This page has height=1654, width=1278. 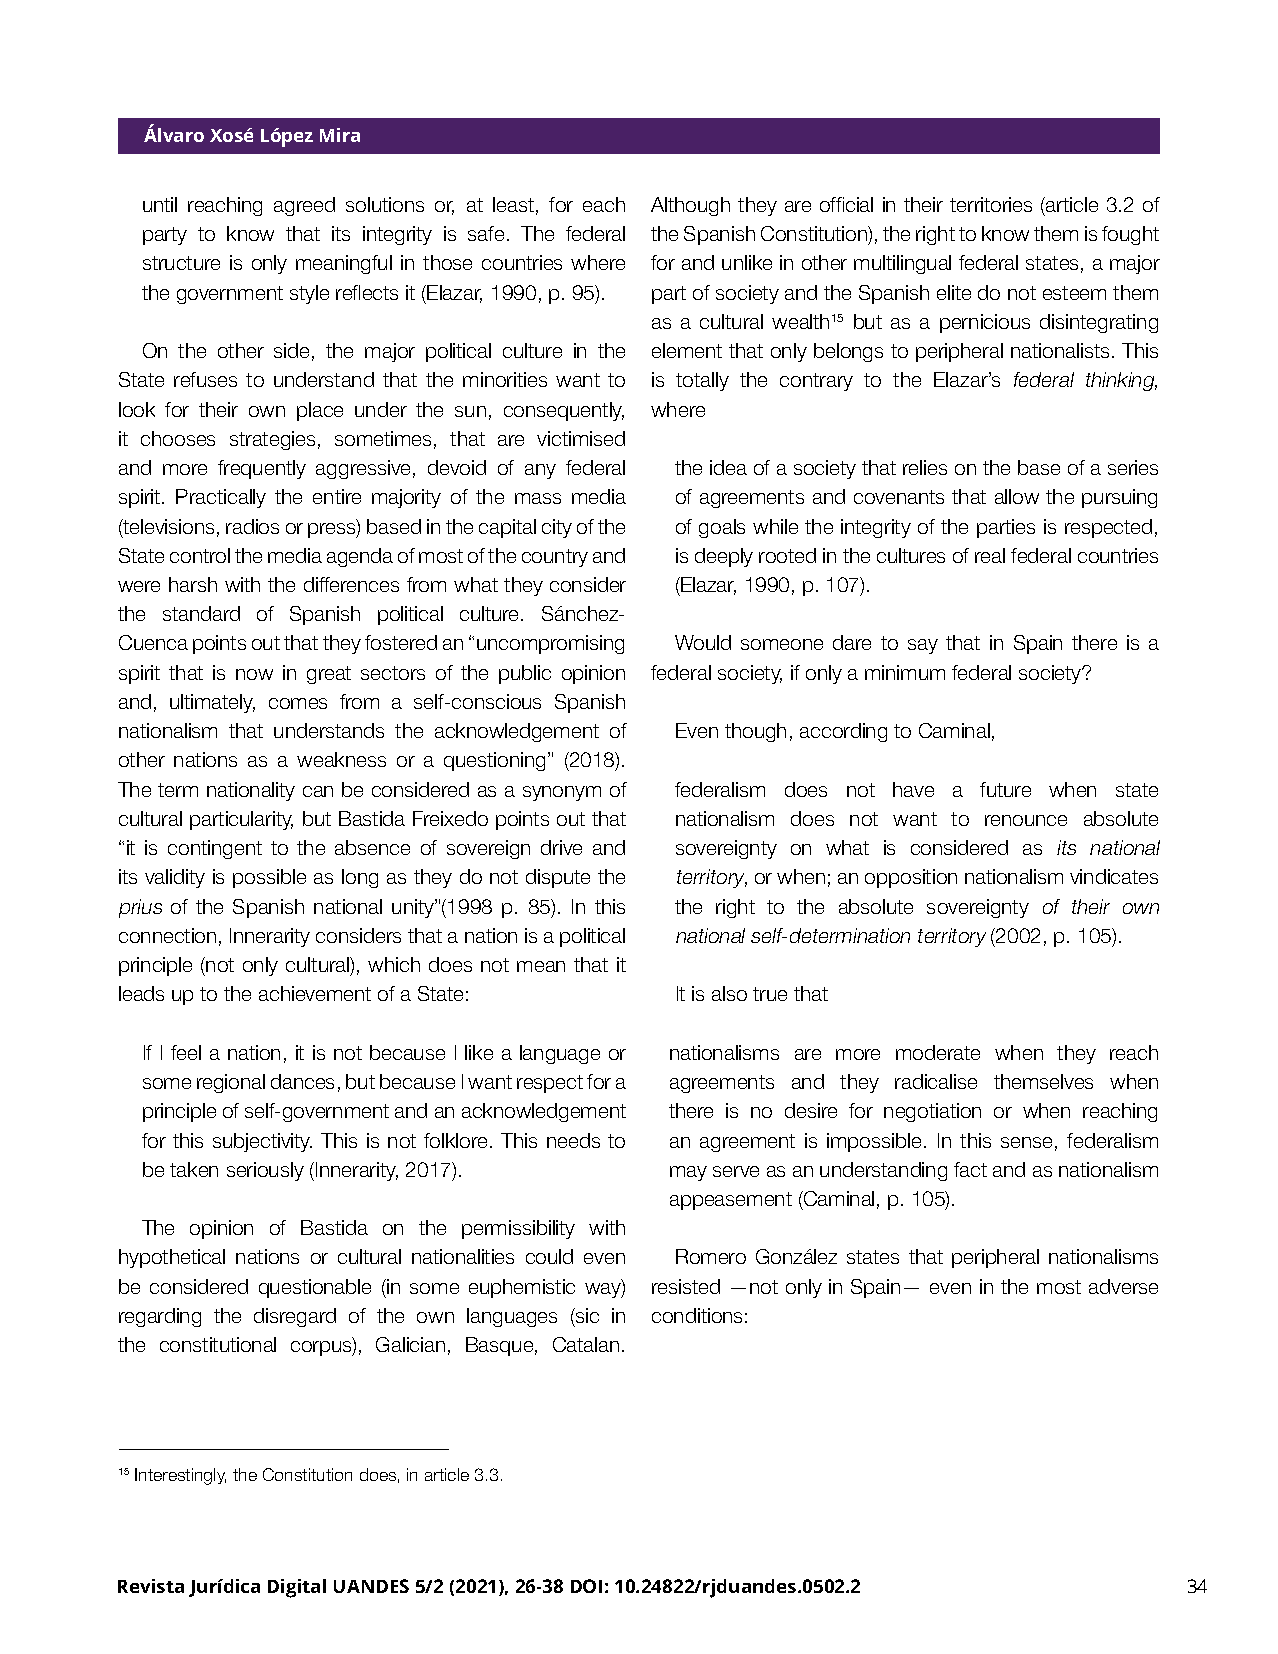 I want to click on drive, so click(x=561, y=847).
